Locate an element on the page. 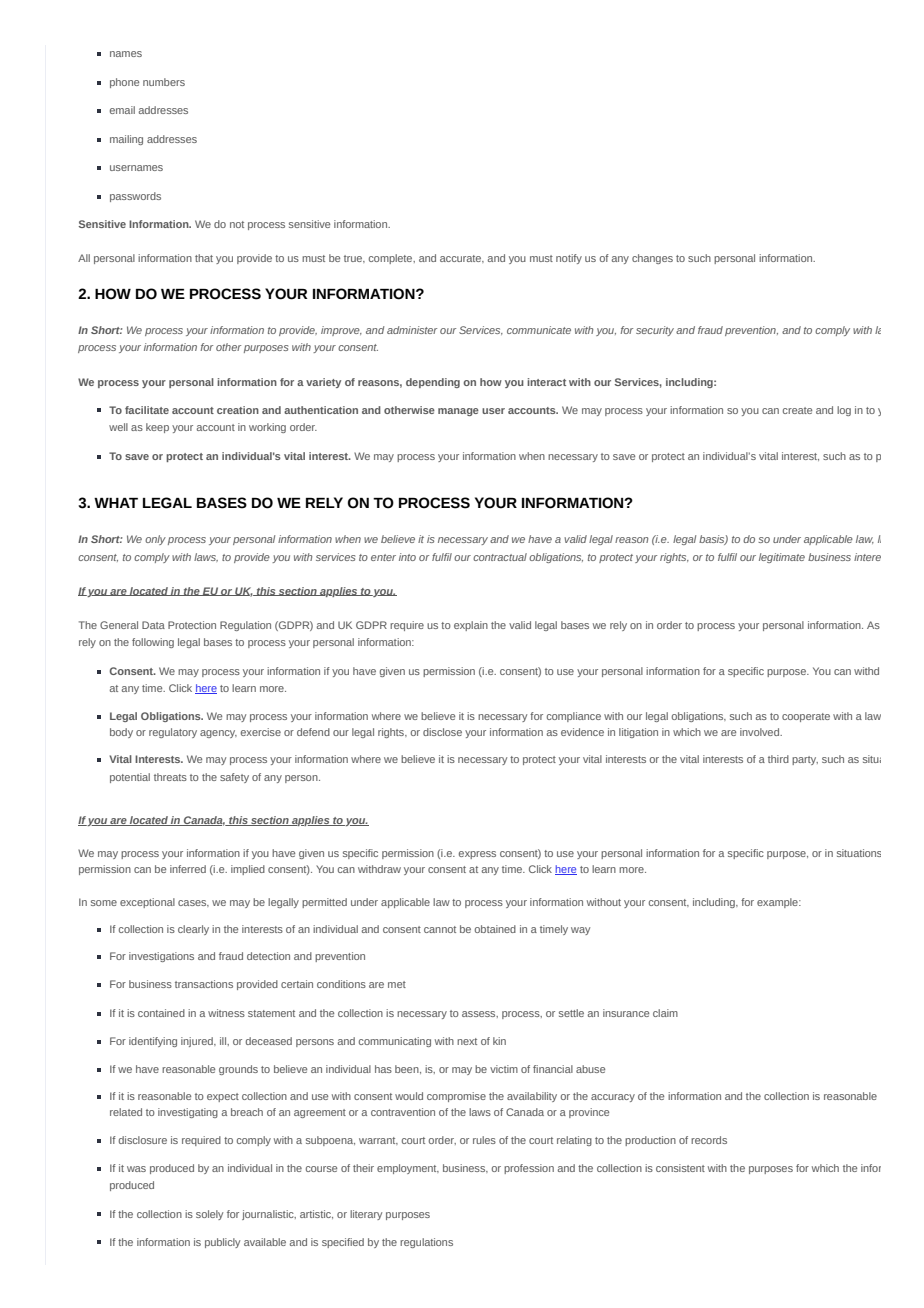  clearly is located at coordinates (193, 930).
